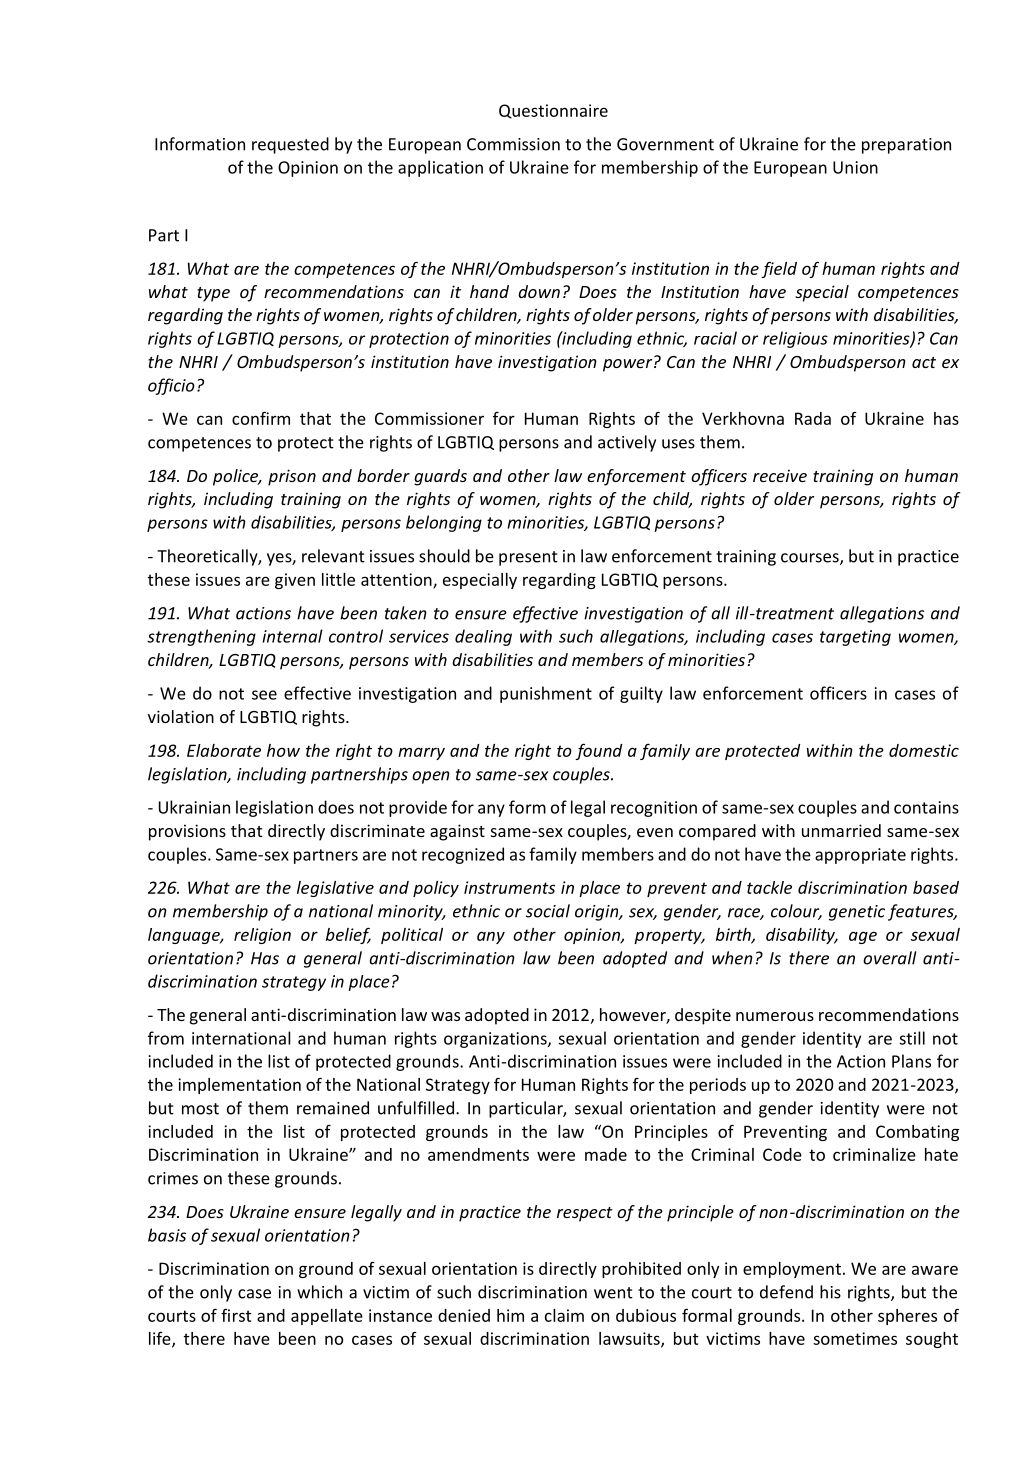 The height and width of the screenshot is (1461, 1033). What do you see at coordinates (496, 1040) in the screenshot?
I see `organizations` at bounding box center [496, 1040].
